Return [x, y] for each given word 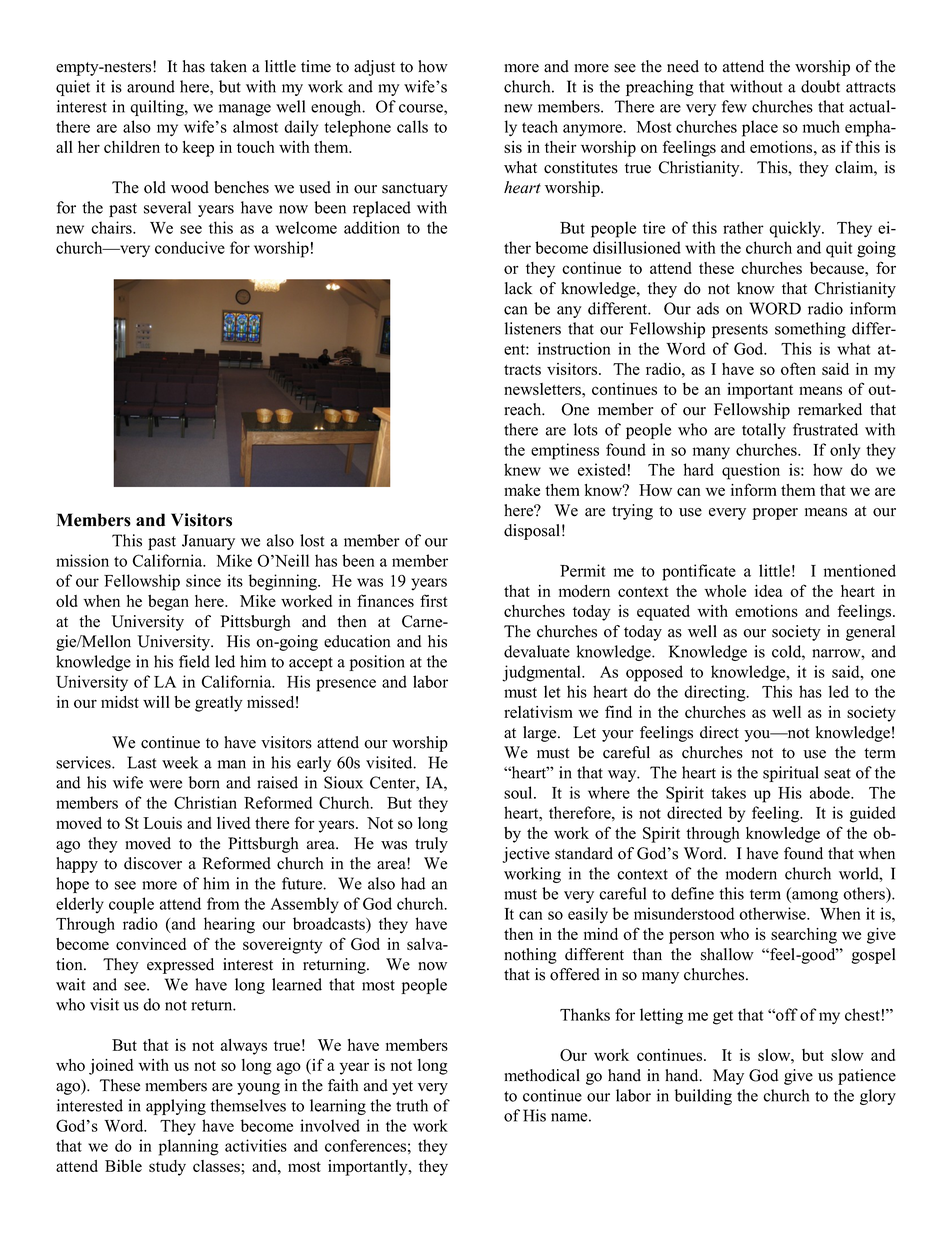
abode [831, 792]
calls [412, 126]
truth [412, 1105]
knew [522, 469]
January [208, 542]
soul [519, 792]
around [151, 86]
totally [764, 431]
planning [189, 1147]
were [165, 784]
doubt [820, 86]
